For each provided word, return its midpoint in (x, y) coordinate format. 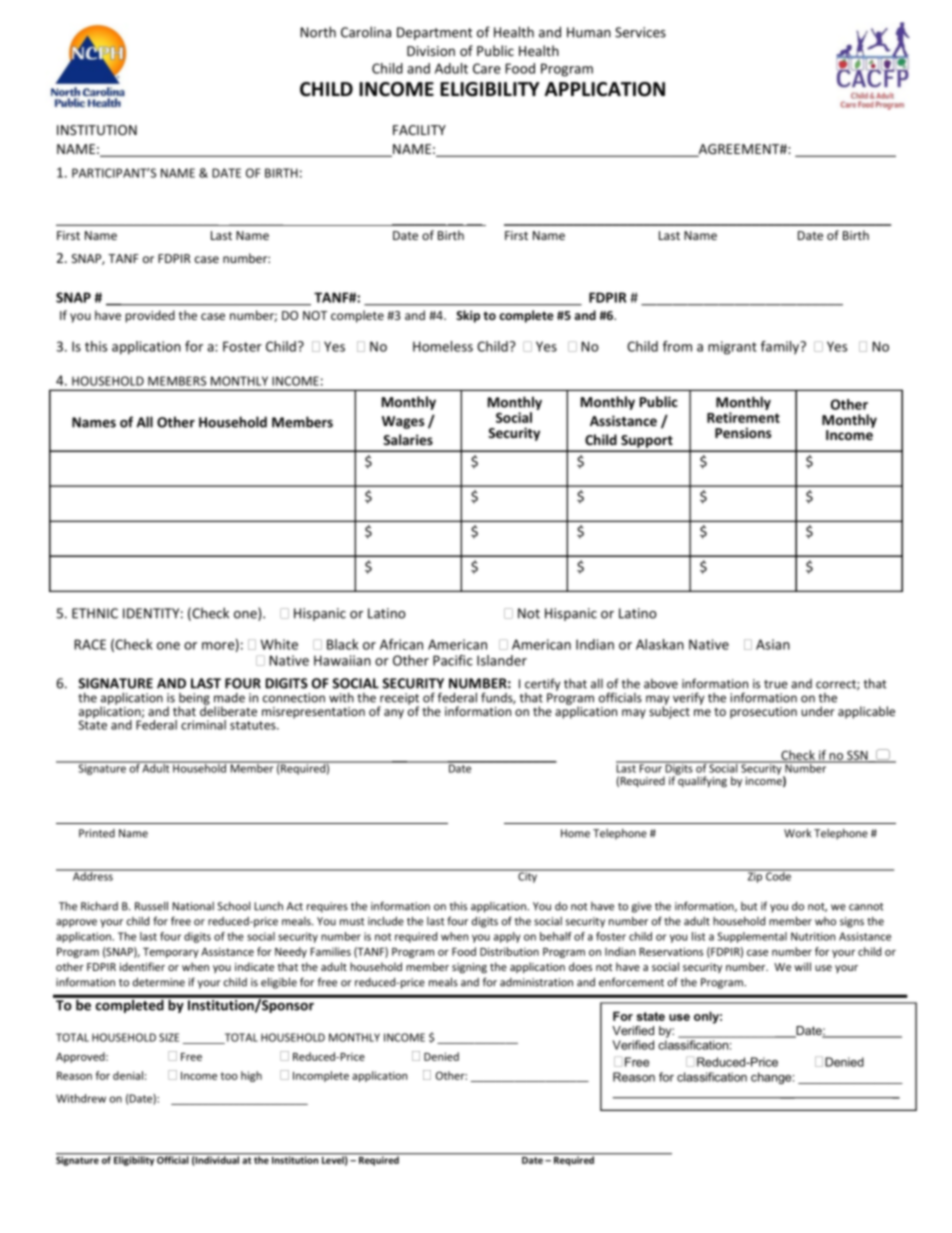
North (318, 32)
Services (640, 32)
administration (536, 982)
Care (487, 68)
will (802, 966)
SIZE (169, 1037)
